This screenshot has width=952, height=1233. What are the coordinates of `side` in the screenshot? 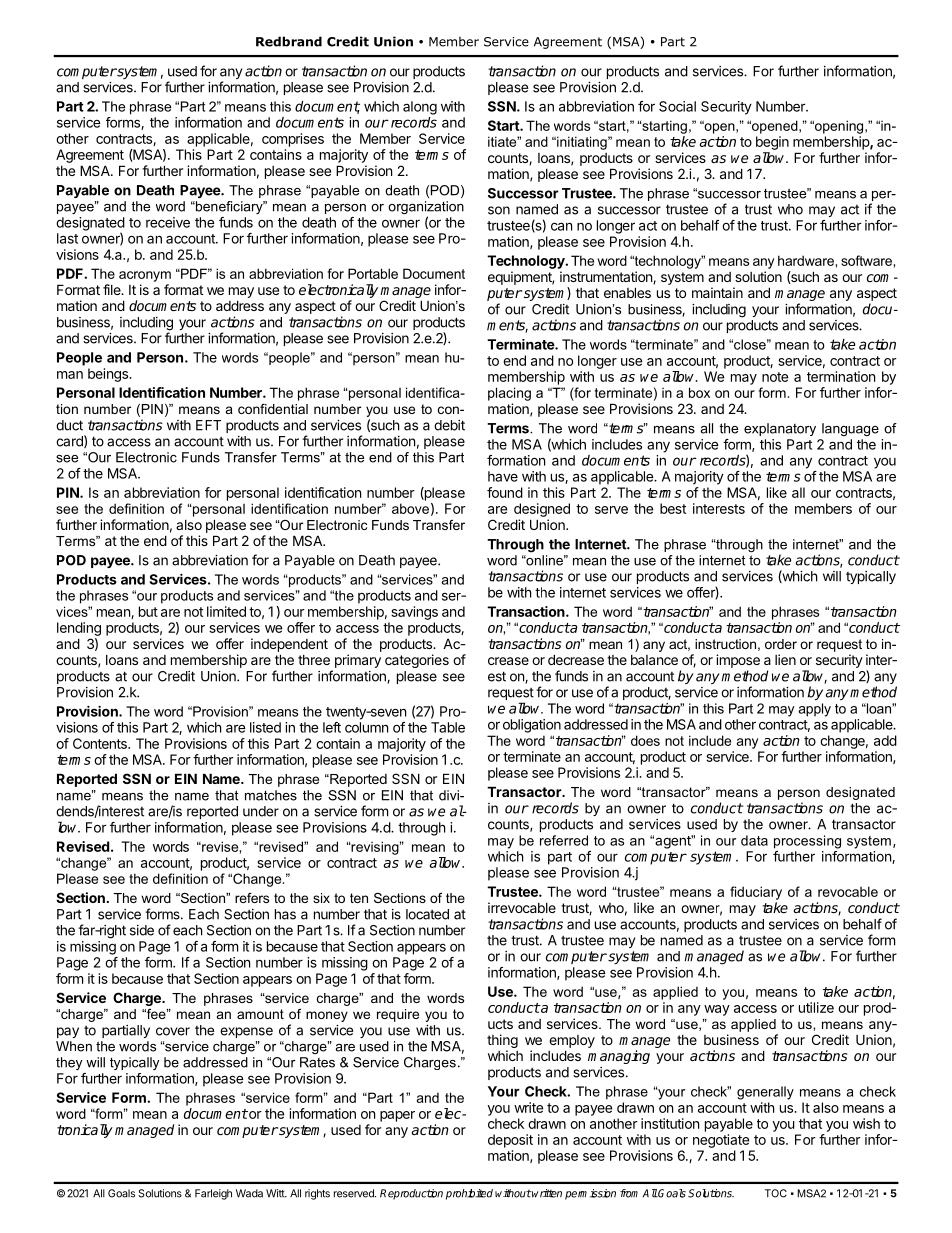 It's located at (142, 930).
